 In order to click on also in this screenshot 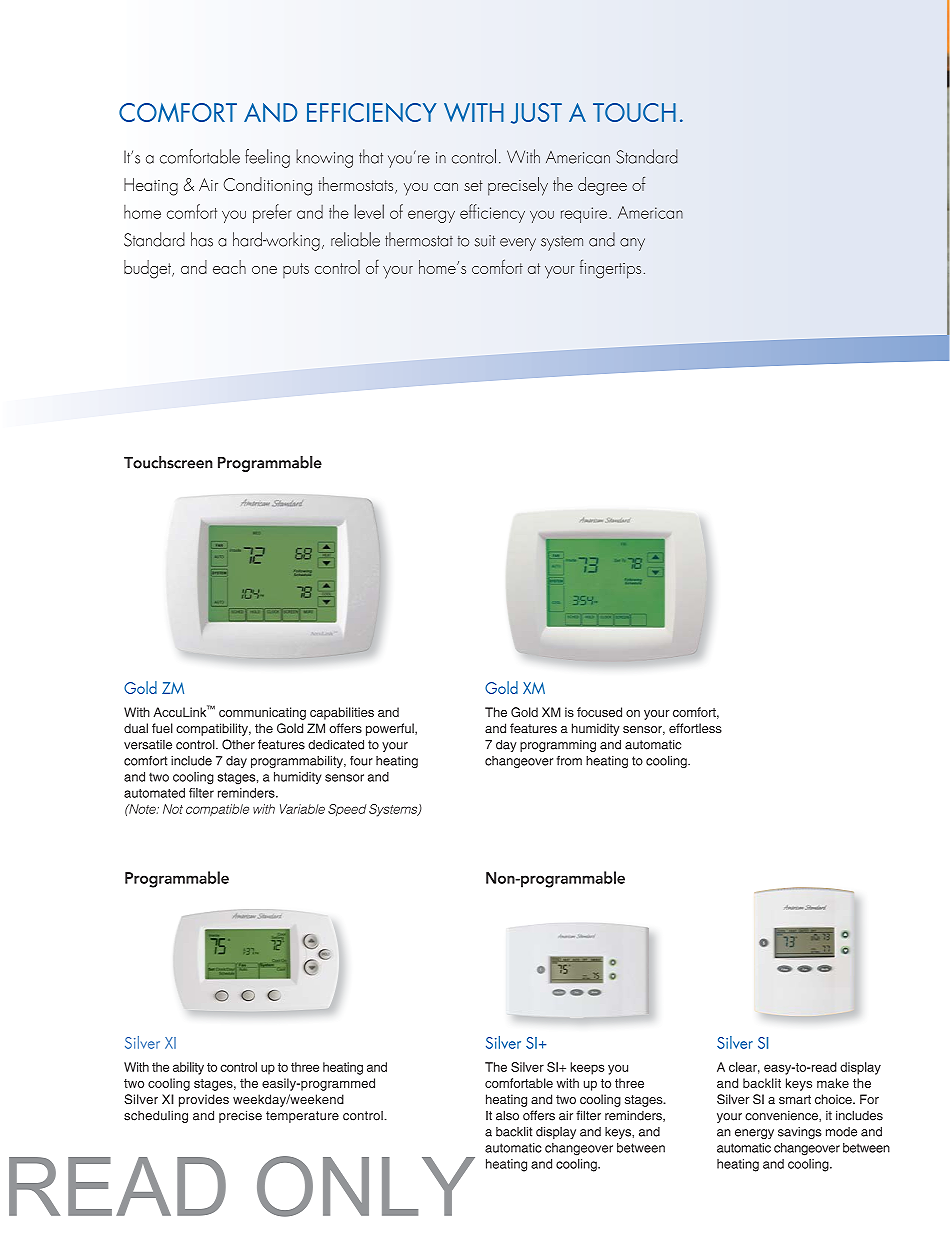, I will do `click(507, 1115)`.
